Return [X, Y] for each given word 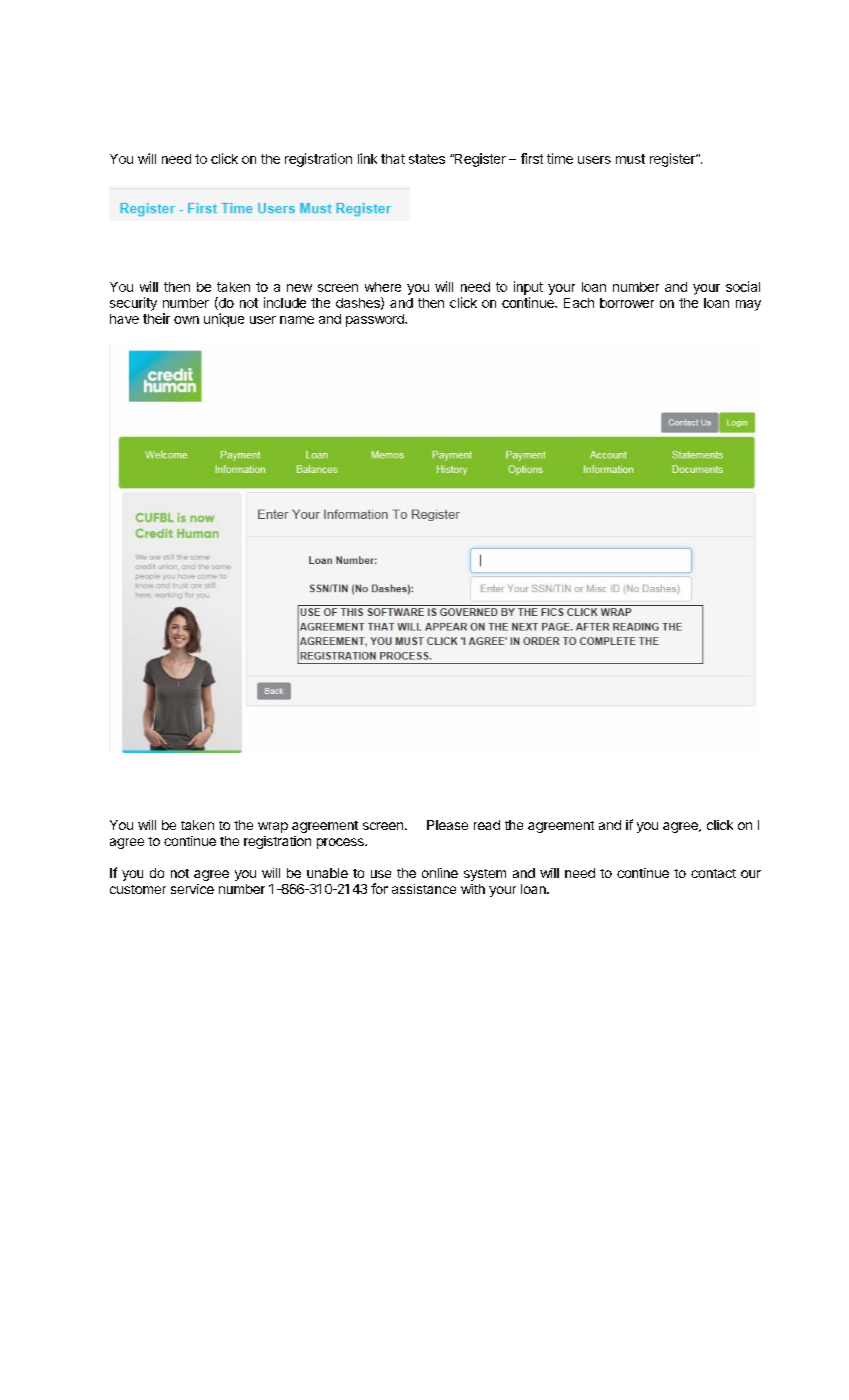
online [440, 873]
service [192, 889]
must [630, 159]
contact [713, 873]
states [427, 159]
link [367, 158]
